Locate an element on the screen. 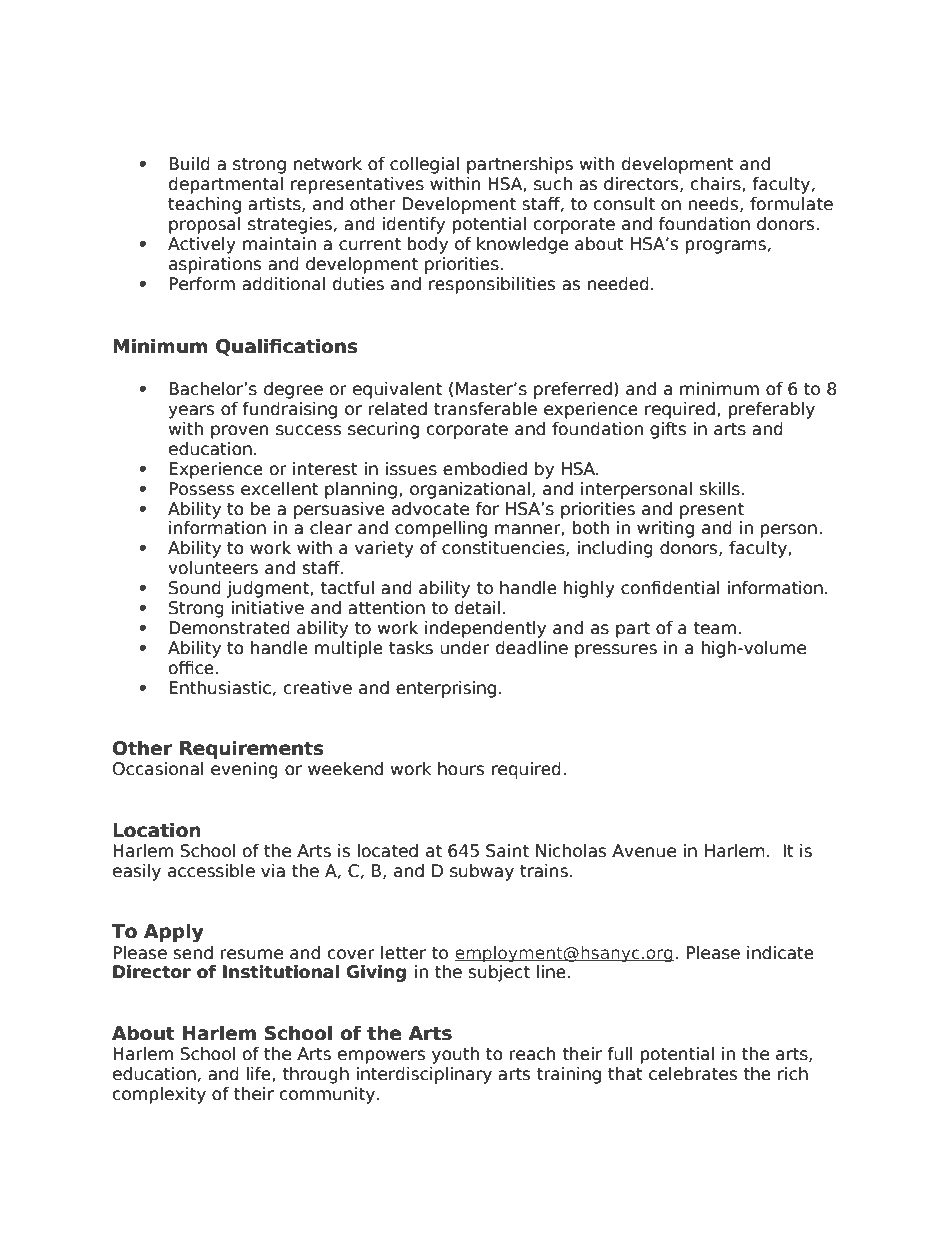 This screenshot has height=1233, width=952. life is located at coordinates (260, 1074).
